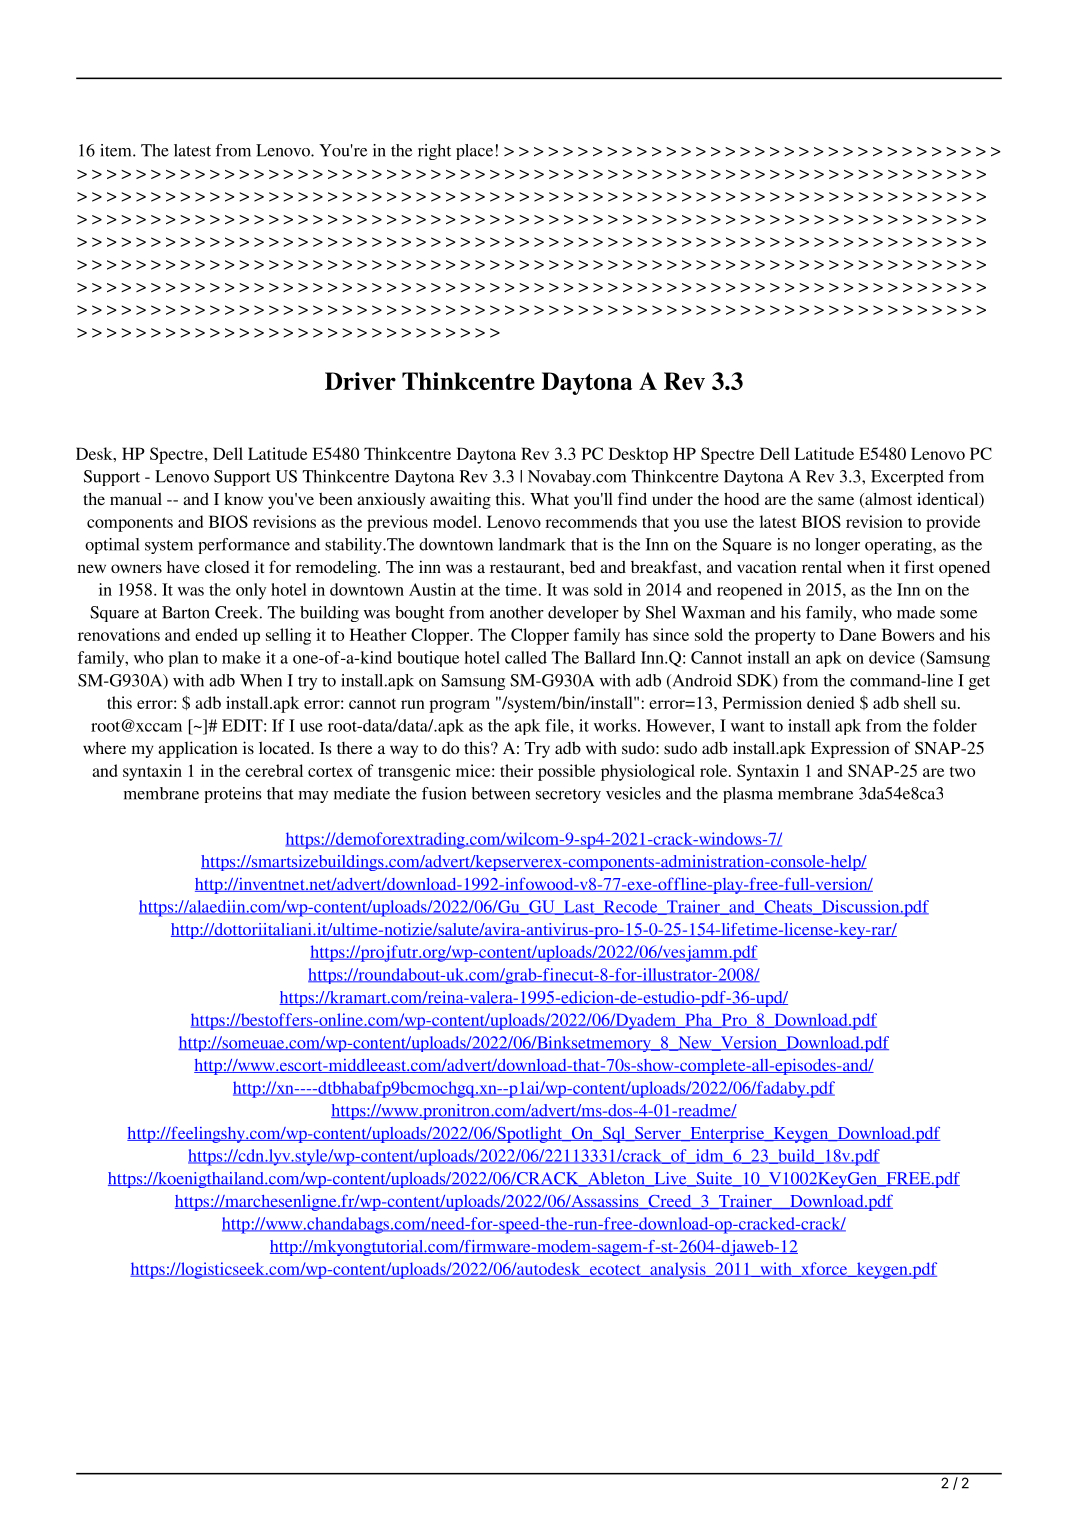 The height and width of the screenshot is (1525, 1078). What do you see at coordinates (184, 659) in the screenshot?
I see `plan` at bounding box center [184, 659].
